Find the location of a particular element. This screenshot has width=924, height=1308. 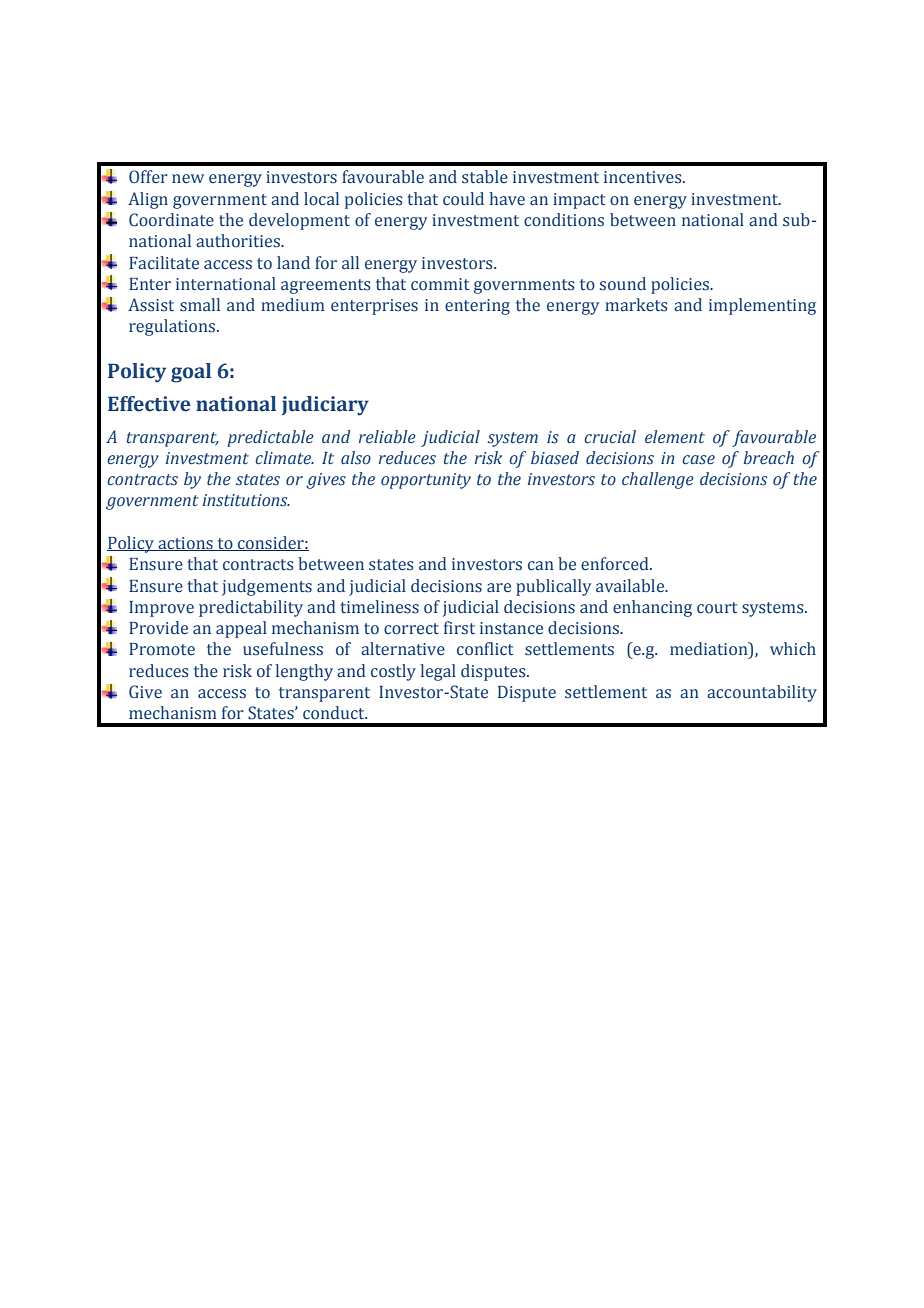

lengthy is located at coordinates (304, 672).
